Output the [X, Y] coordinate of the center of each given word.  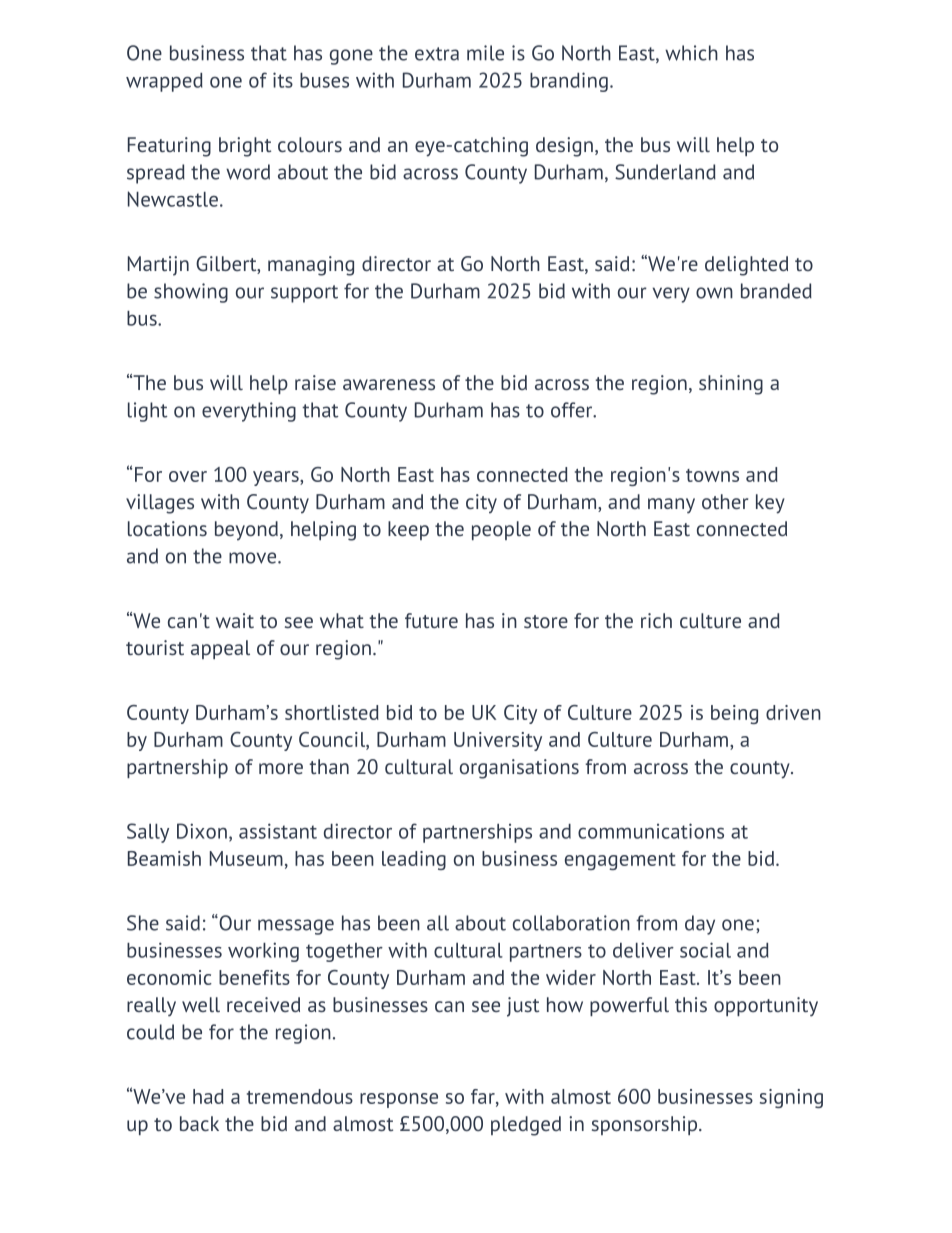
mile [485, 53]
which [691, 53]
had [208, 1096]
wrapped [164, 82]
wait [235, 620]
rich [656, 620]
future [431, 620]
